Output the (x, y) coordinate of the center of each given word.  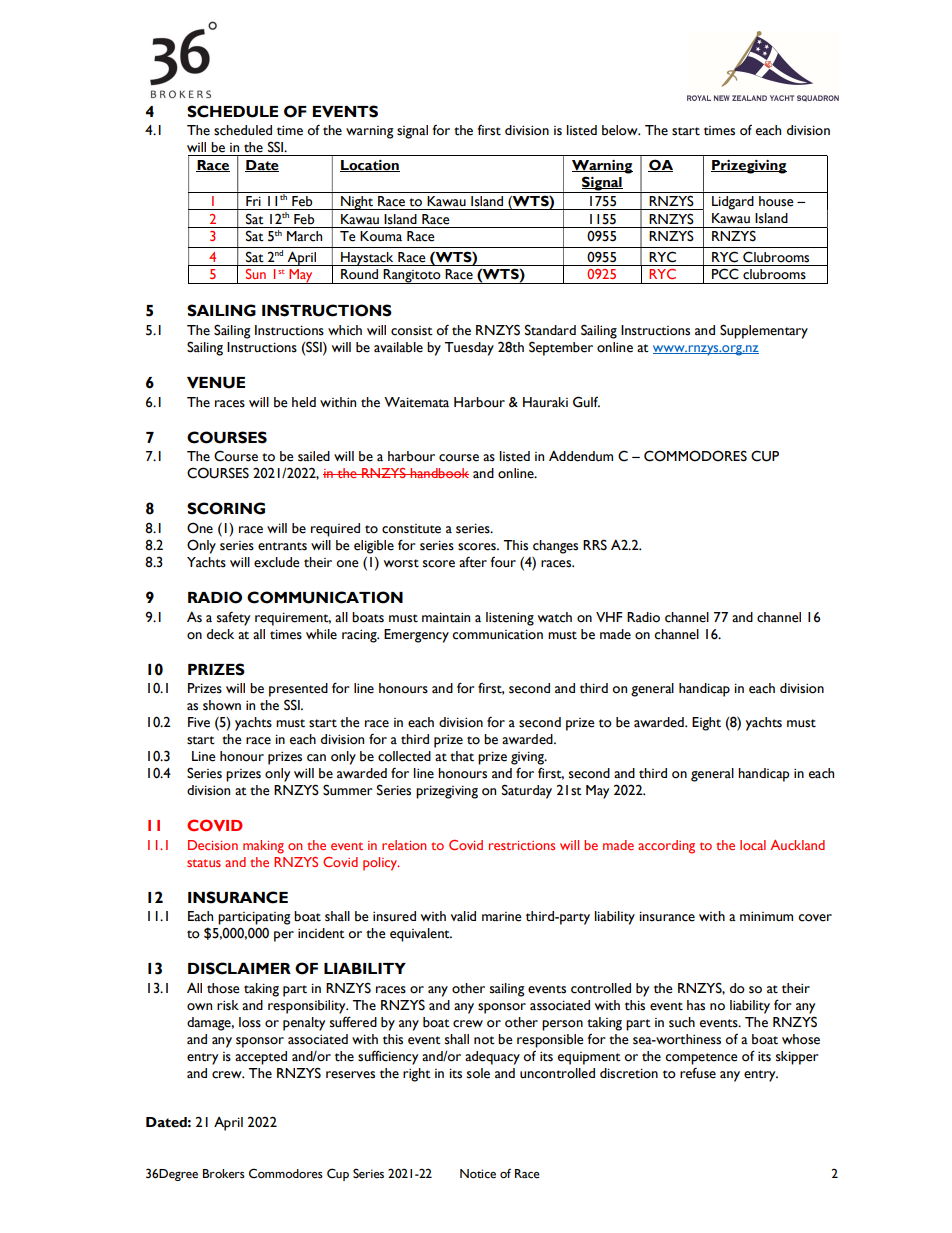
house (776, 201)
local (753, 845)
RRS (595, 545)
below (621, 130)
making (263, 847)
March (304, 236)
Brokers (224, 1174)
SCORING (226, 508)
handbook (439, 473)
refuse (698, 1073)
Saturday (527, 791)
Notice (478, 1174)
